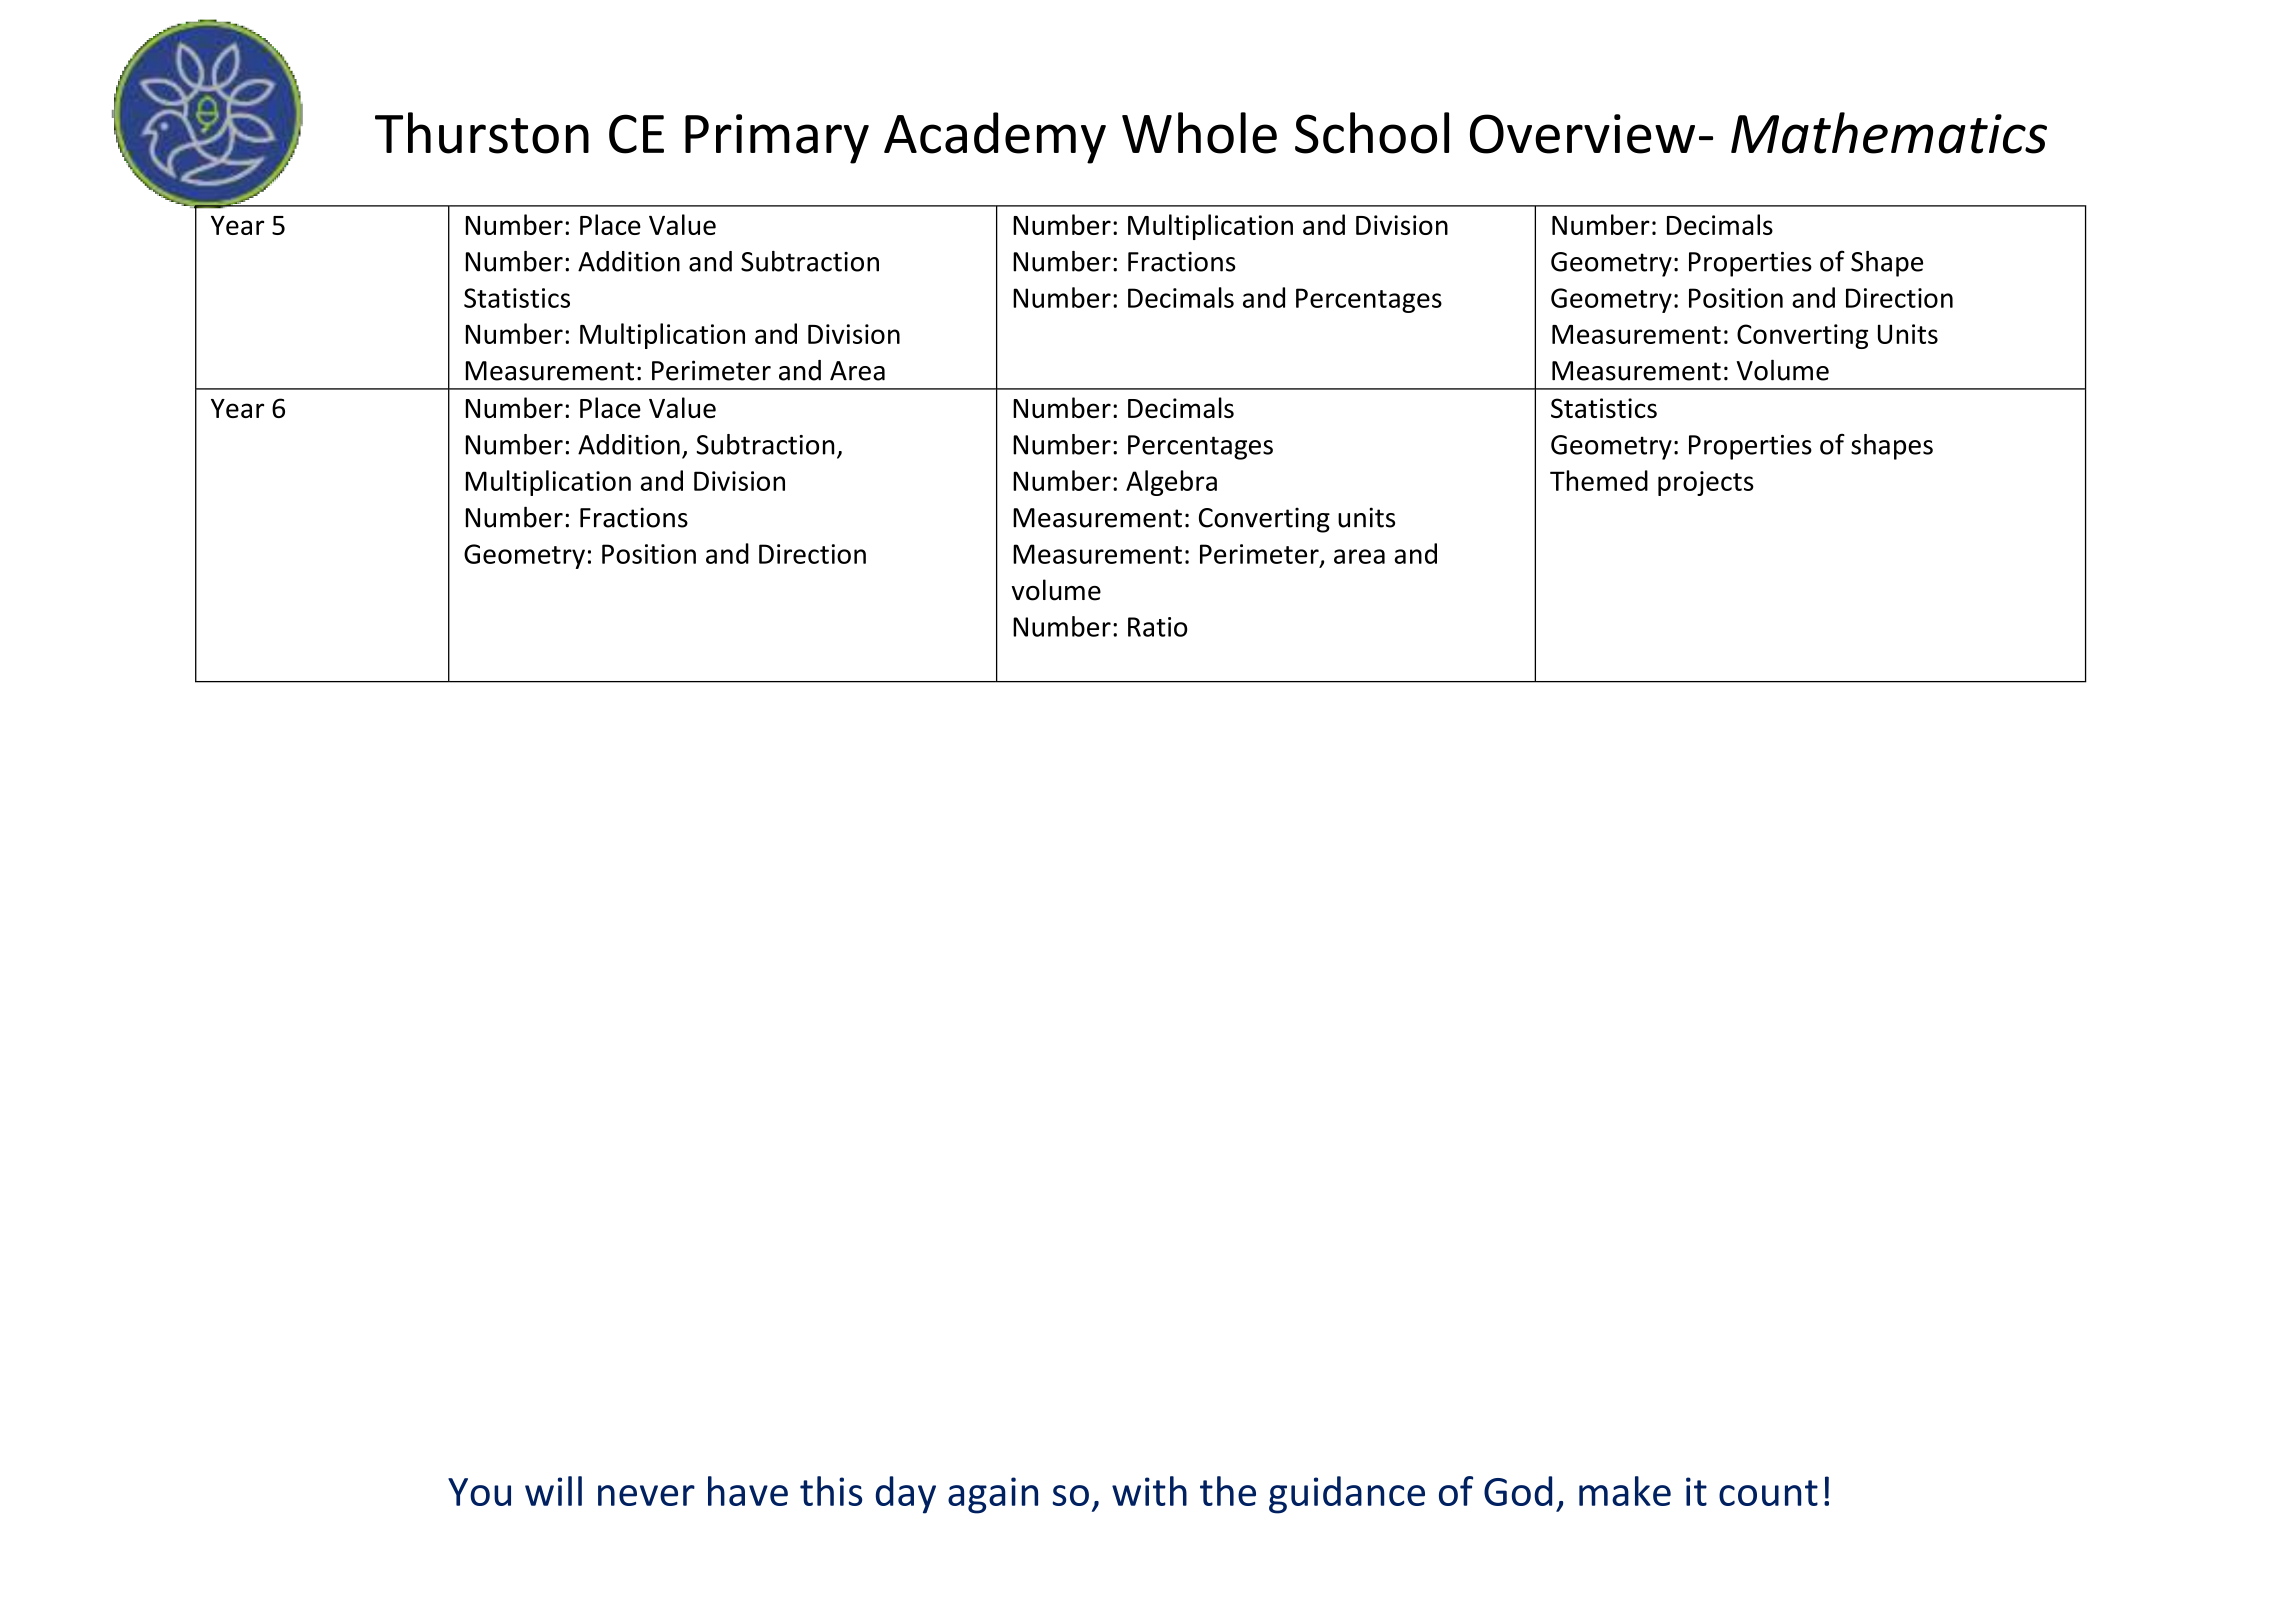 This image has height=1613, width=2281. I want to click on with, so click(1149, 1491).
